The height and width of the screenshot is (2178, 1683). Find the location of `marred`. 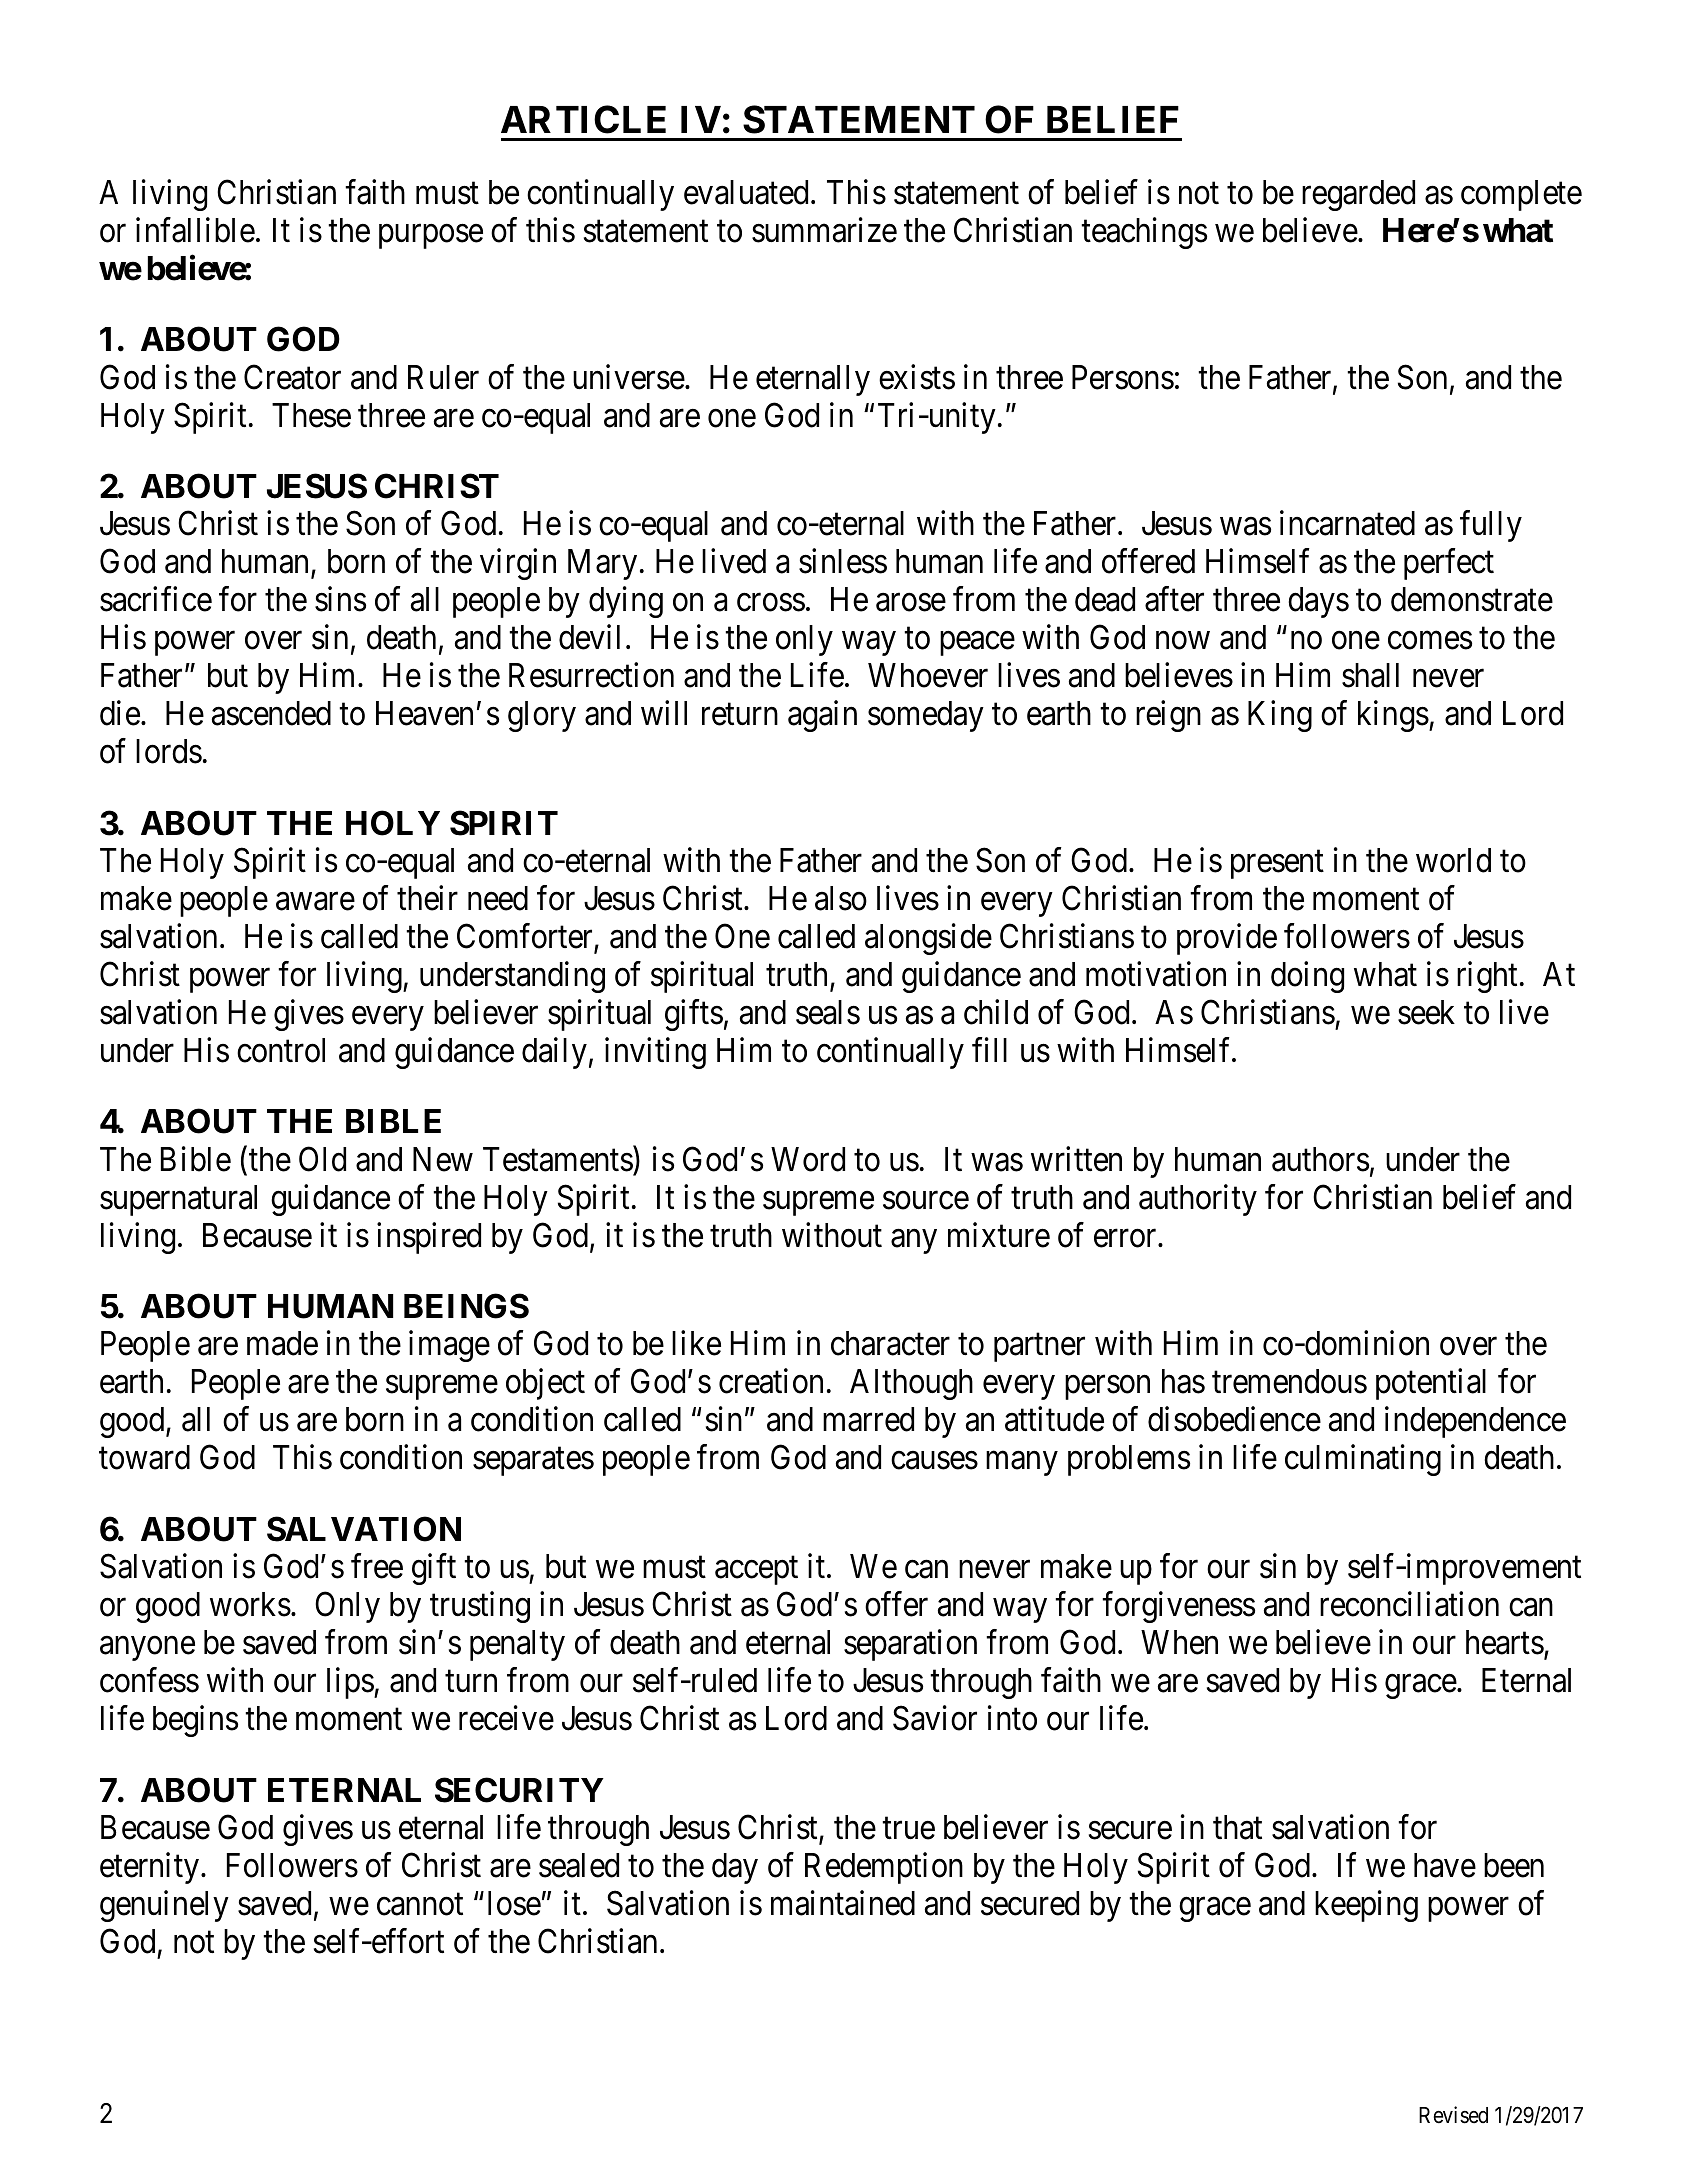

marred is located at coordinates (868, 1419).
